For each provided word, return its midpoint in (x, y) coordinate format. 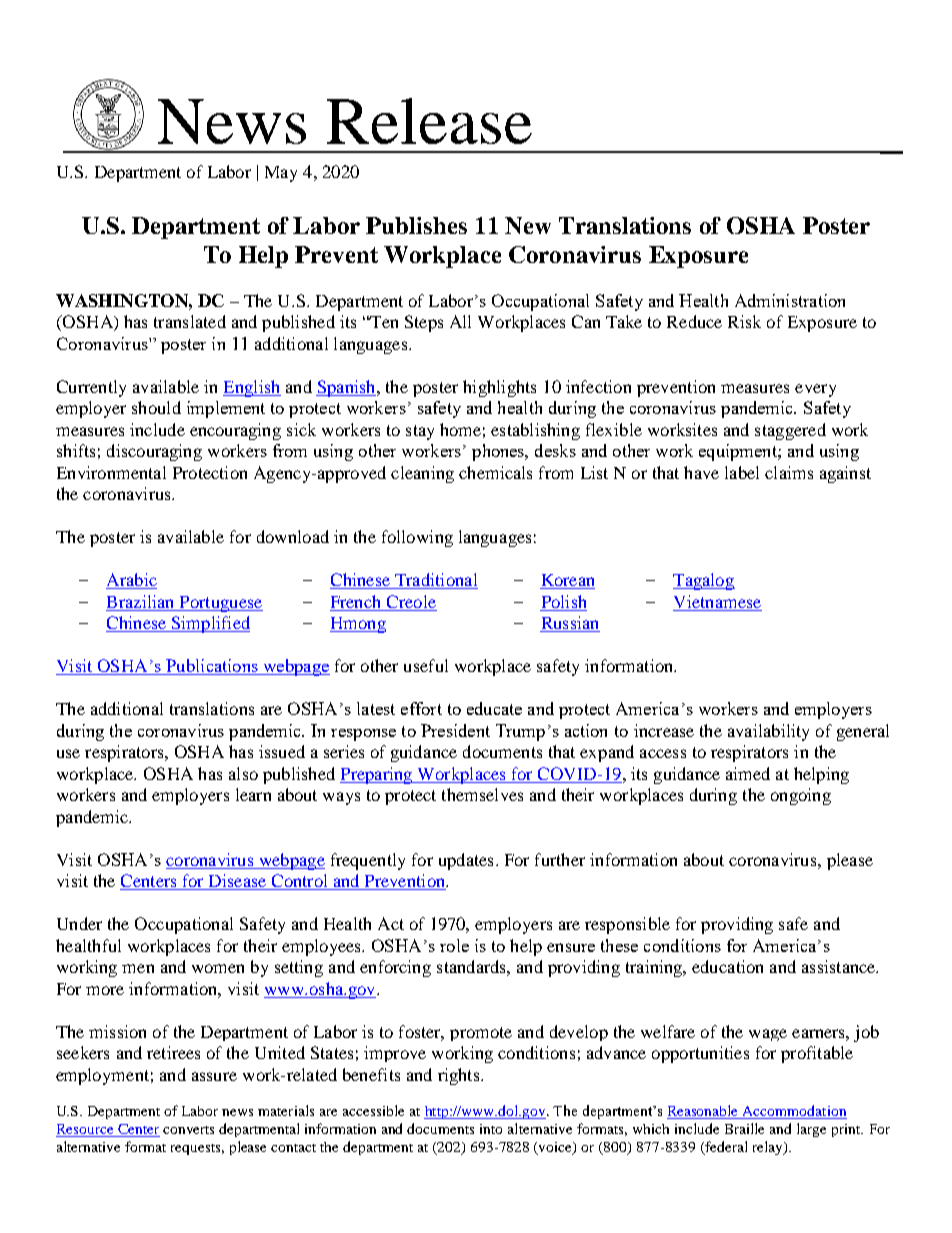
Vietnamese (717, 601)
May (281, 174)
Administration (790, 300)
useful (426, 665)
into (491, 1129)
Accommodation (794, 1112)
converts (188, 1130)
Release (429, 121)
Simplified (210, 624)
